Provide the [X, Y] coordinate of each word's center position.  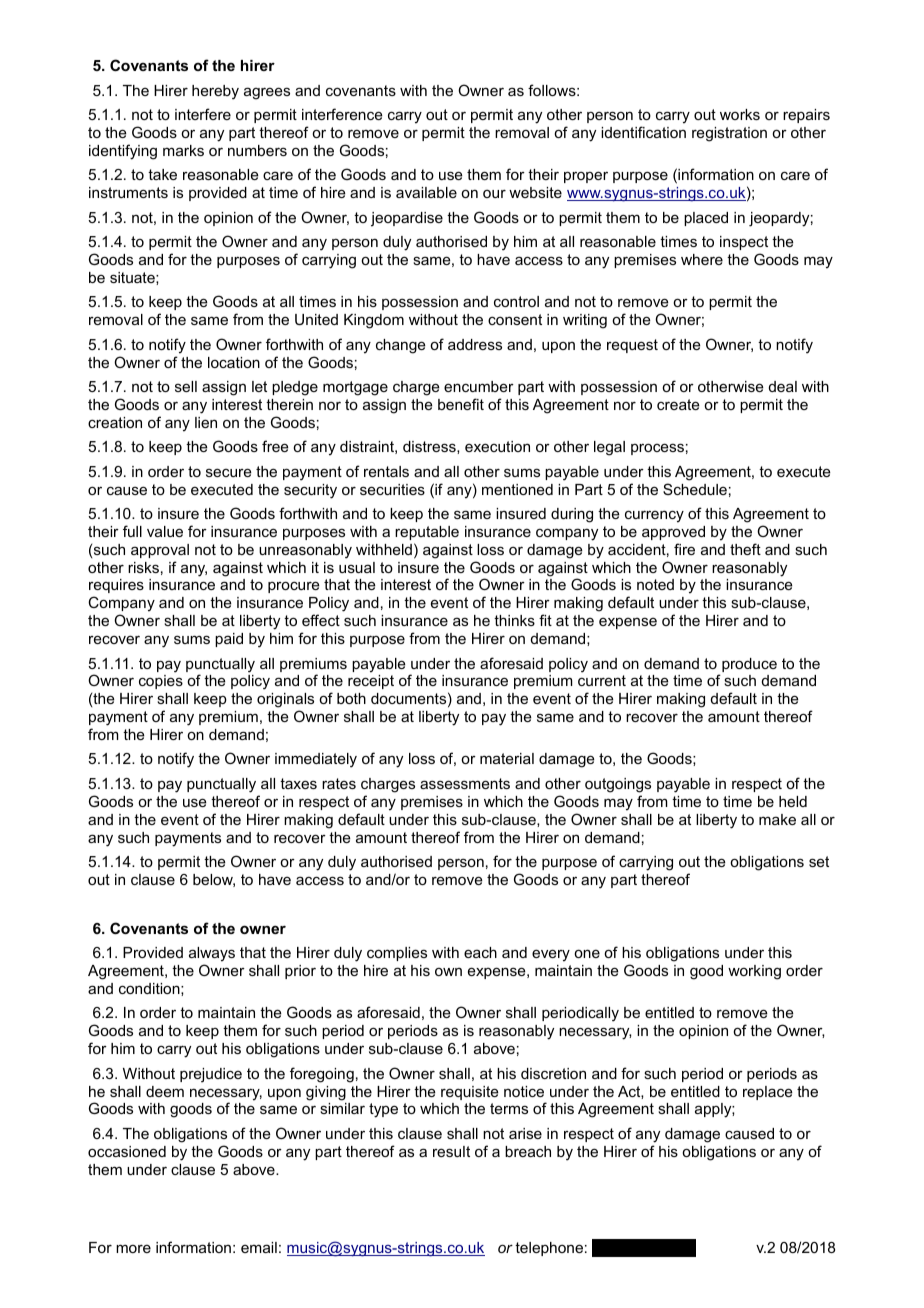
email [259, 1247]
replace [768, 1093]
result [451, 1151]
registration [729, 134]
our [494, 194]
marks [183, 150]
